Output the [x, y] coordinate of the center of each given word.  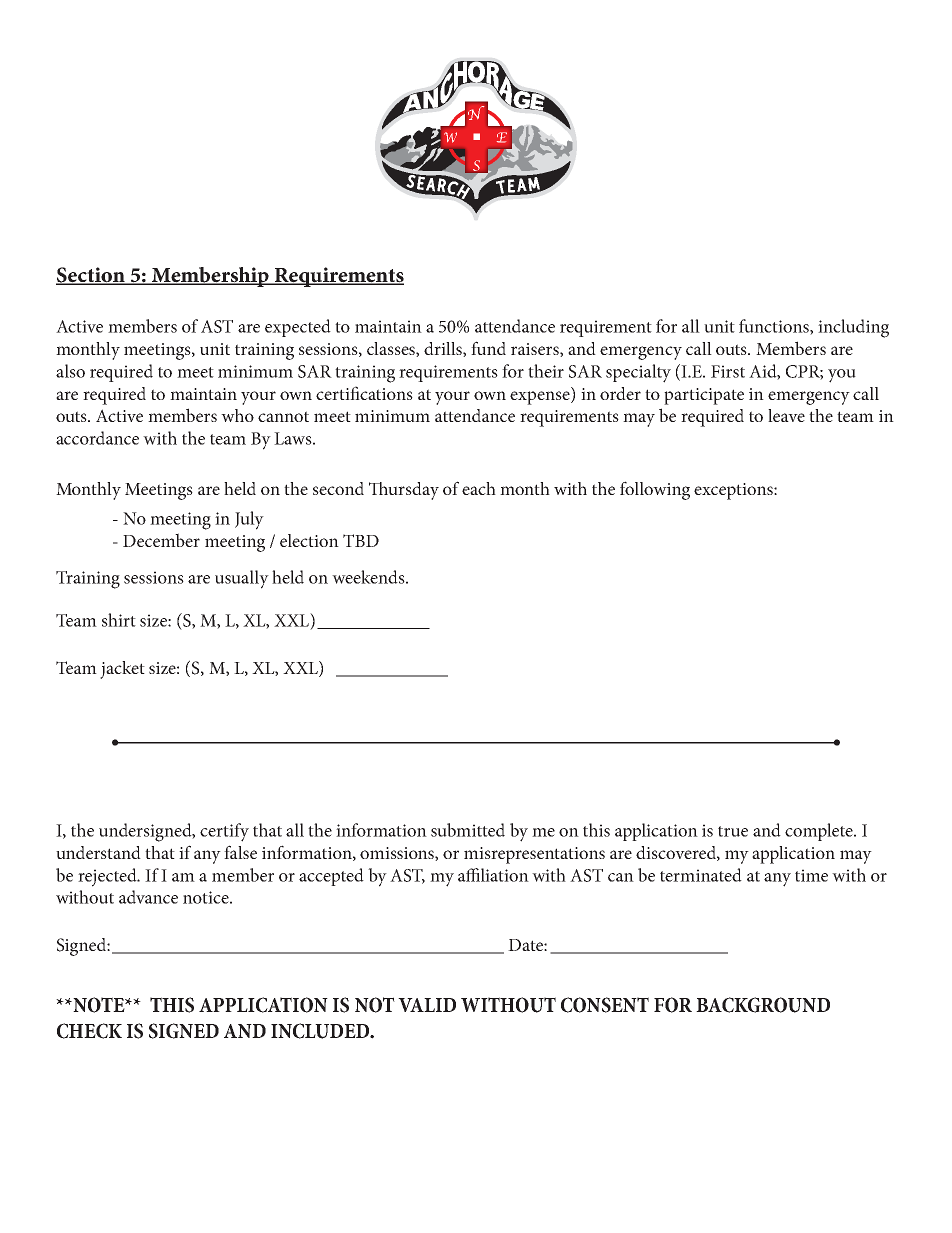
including [853, 328]
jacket [122, 670]
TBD [361, 540]
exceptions [734, 491]
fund [488, 348]
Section [91, 276]
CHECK [89, 1031]
